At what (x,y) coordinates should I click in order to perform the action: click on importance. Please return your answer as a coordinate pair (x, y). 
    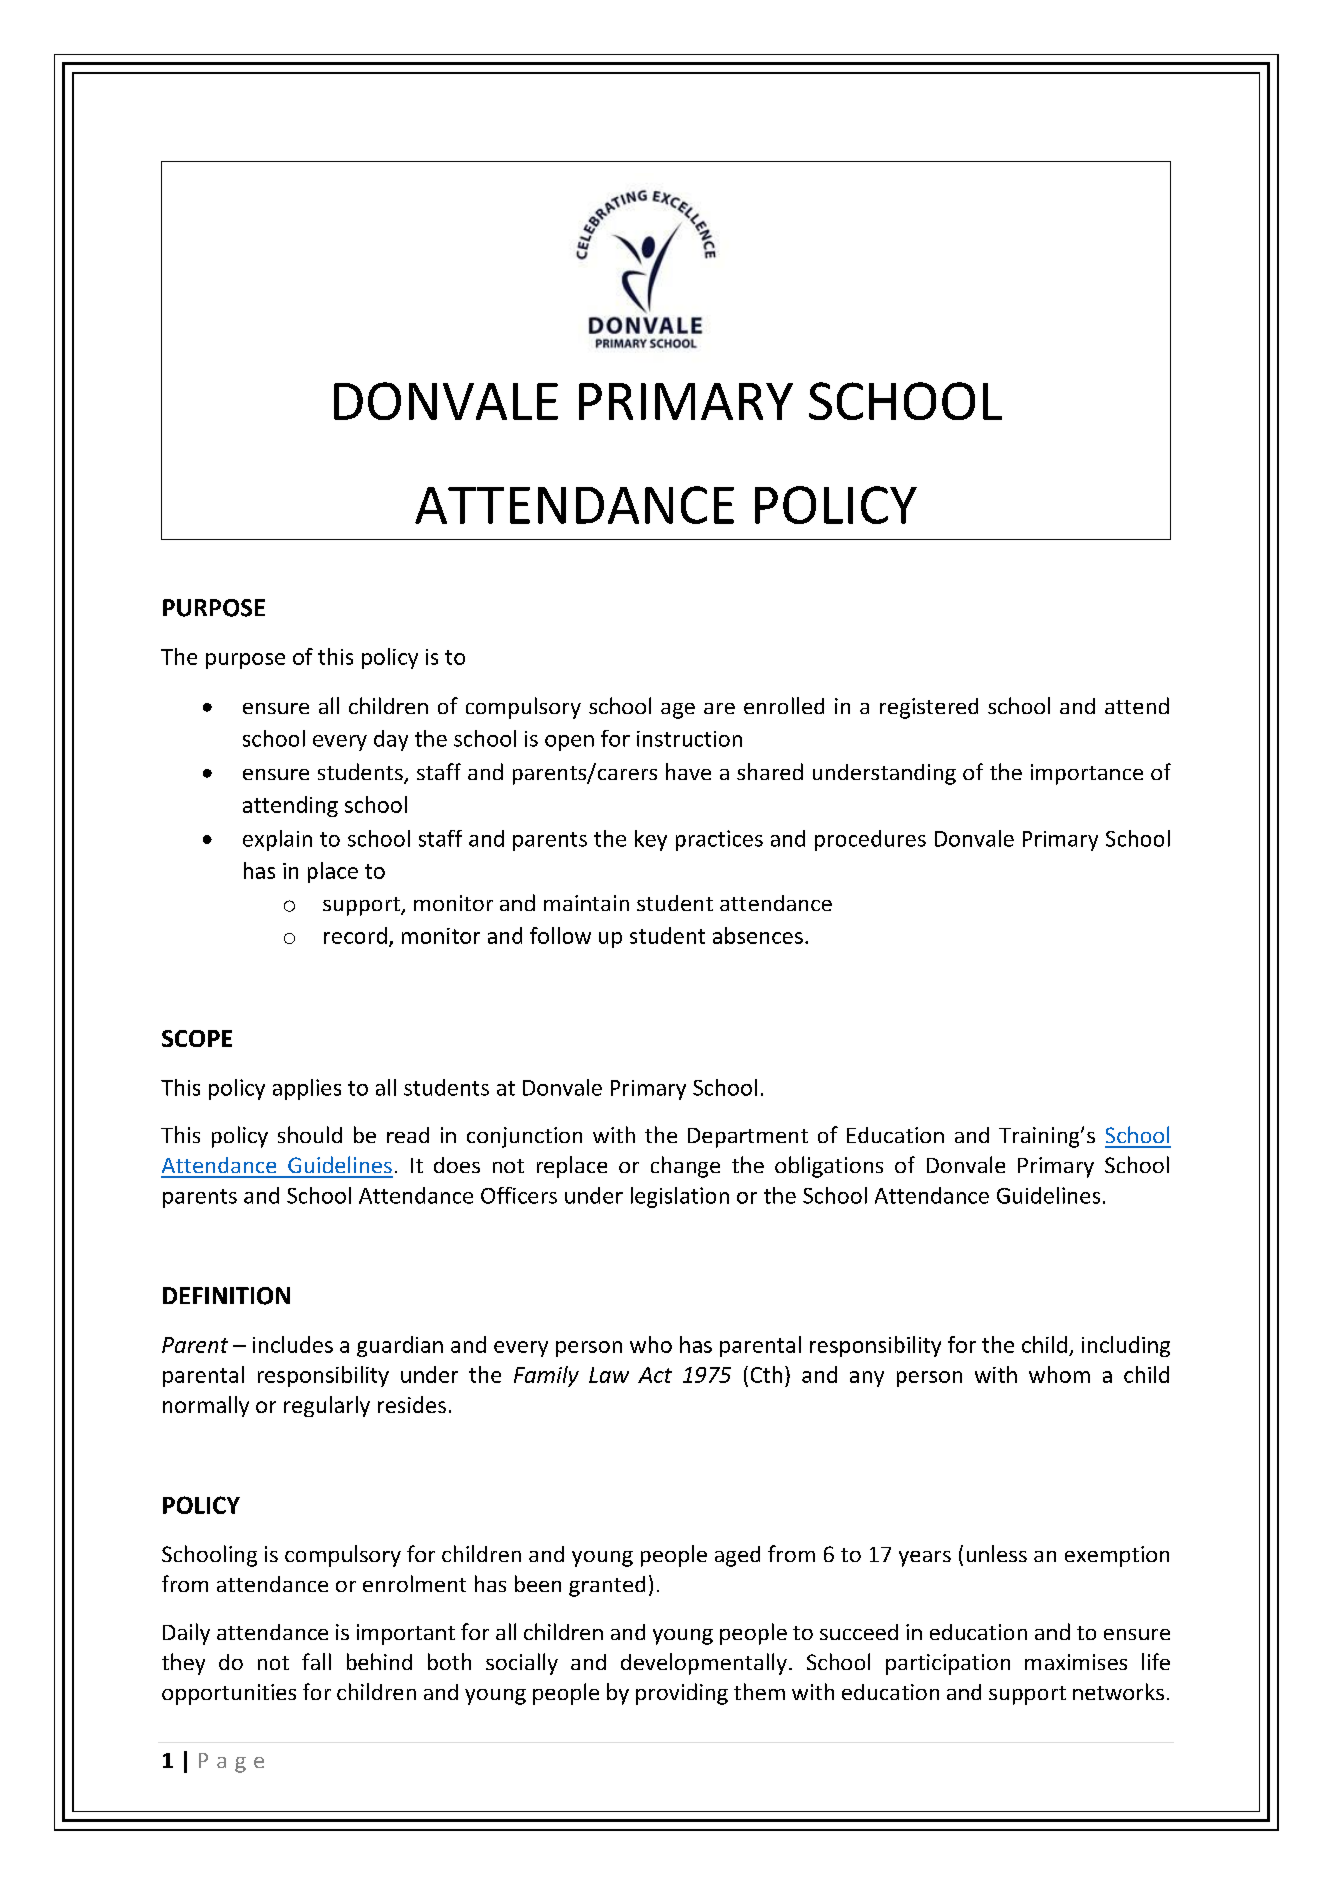
    Looking at the image, I should click on (1087, 774).
